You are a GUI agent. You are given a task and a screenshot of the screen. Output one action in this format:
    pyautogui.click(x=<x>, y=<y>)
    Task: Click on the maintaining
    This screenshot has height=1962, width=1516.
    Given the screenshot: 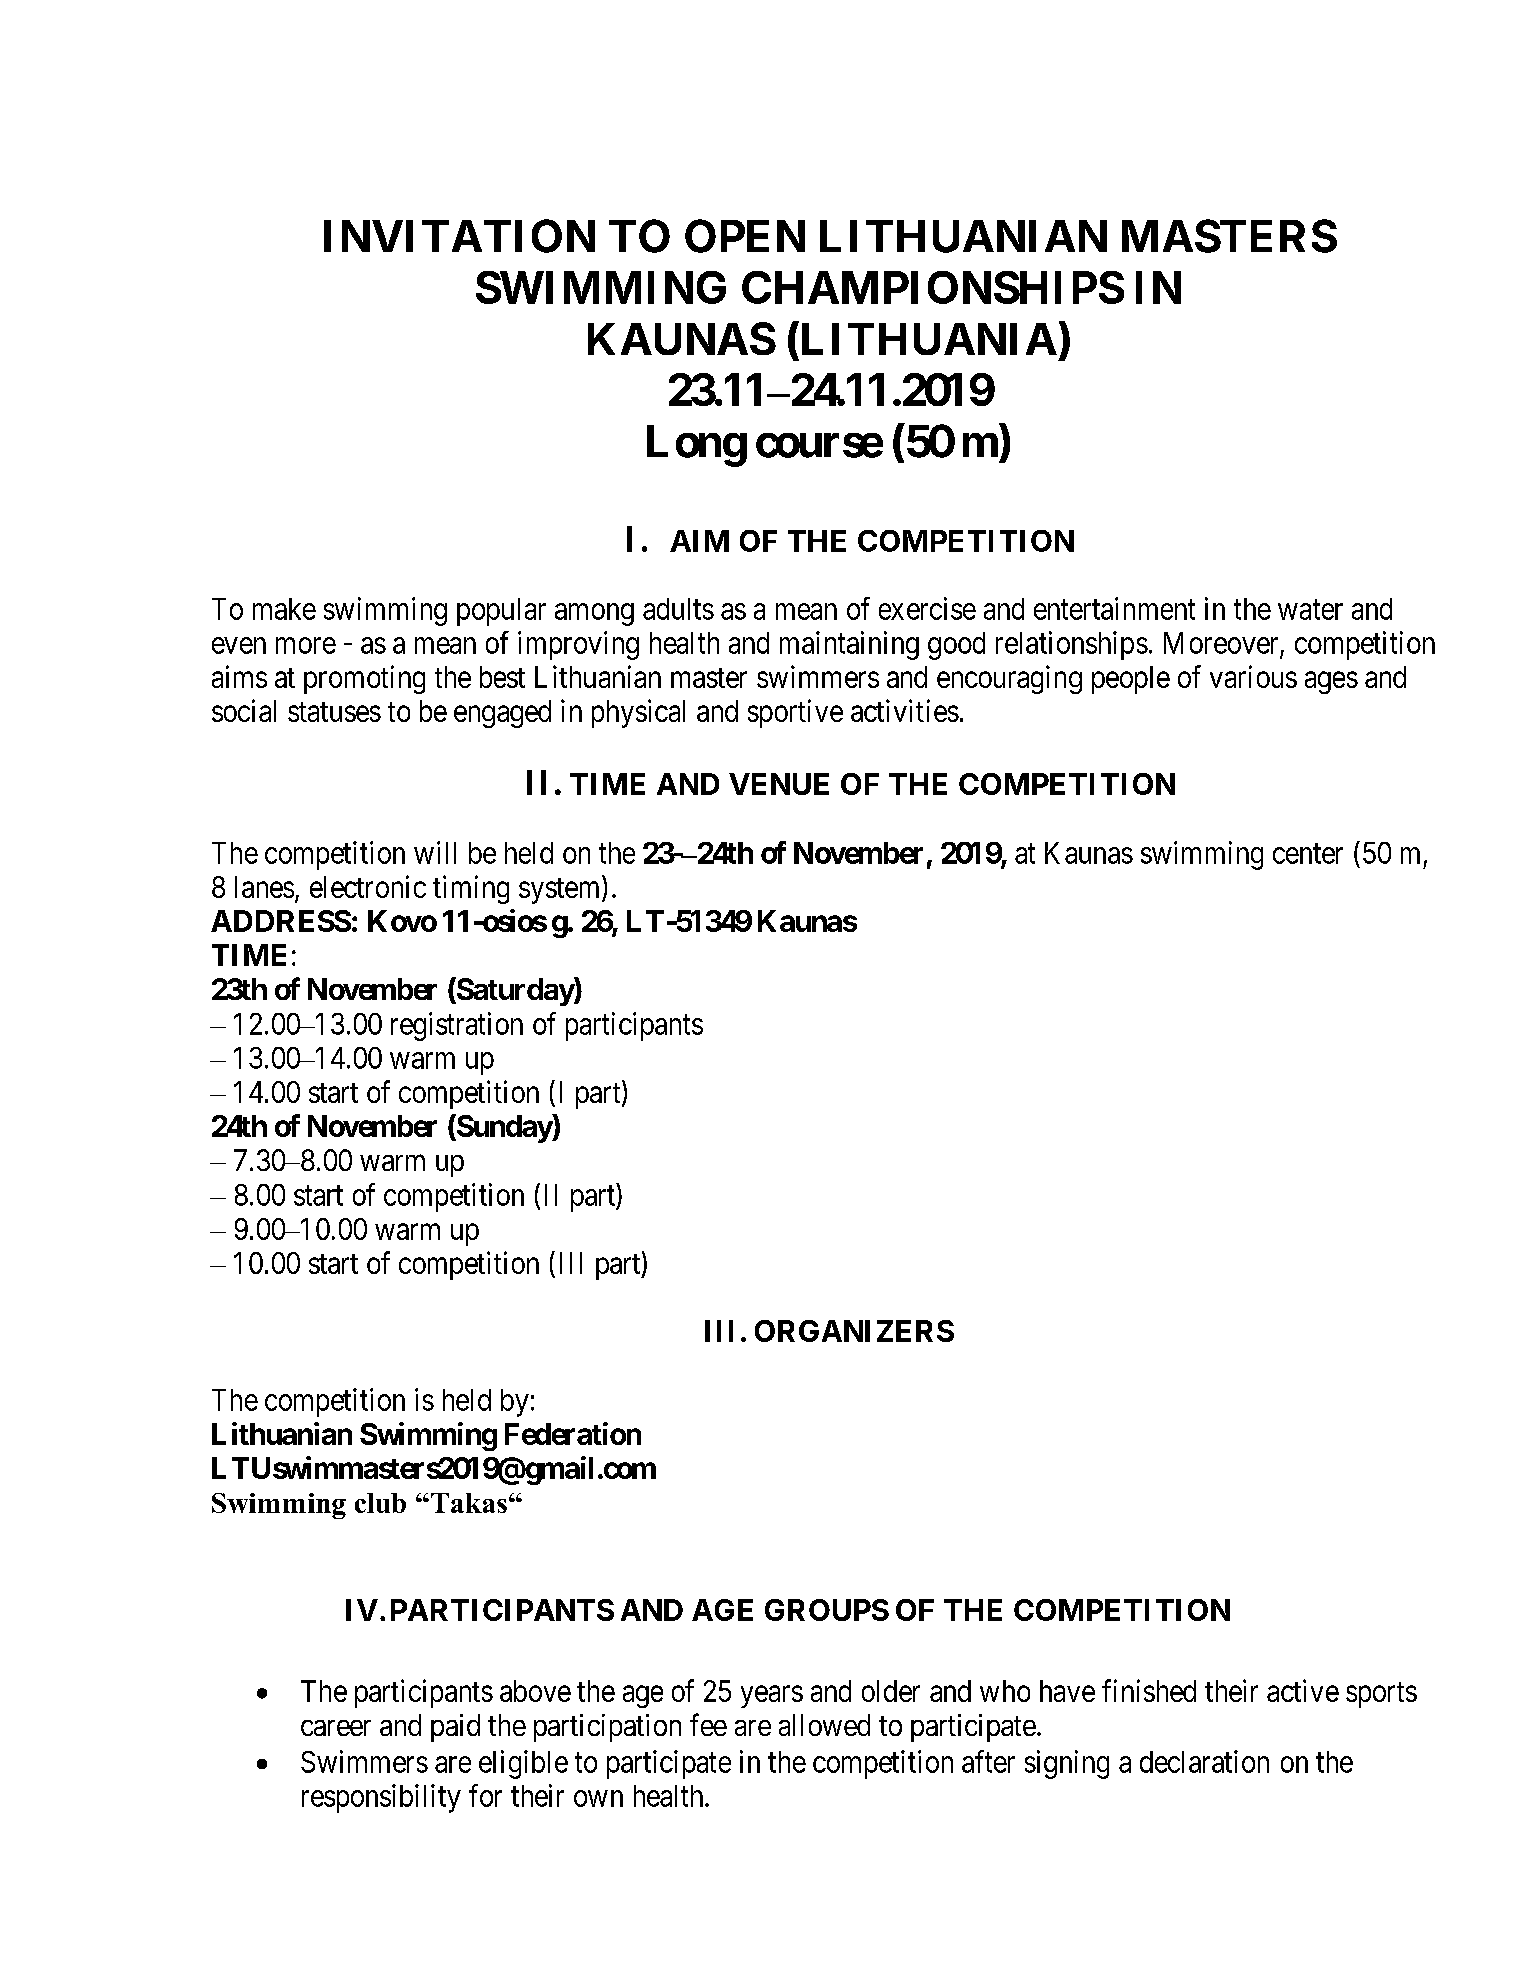 What is the action you would take?
    pyautogui.click(x=849, y=645)
